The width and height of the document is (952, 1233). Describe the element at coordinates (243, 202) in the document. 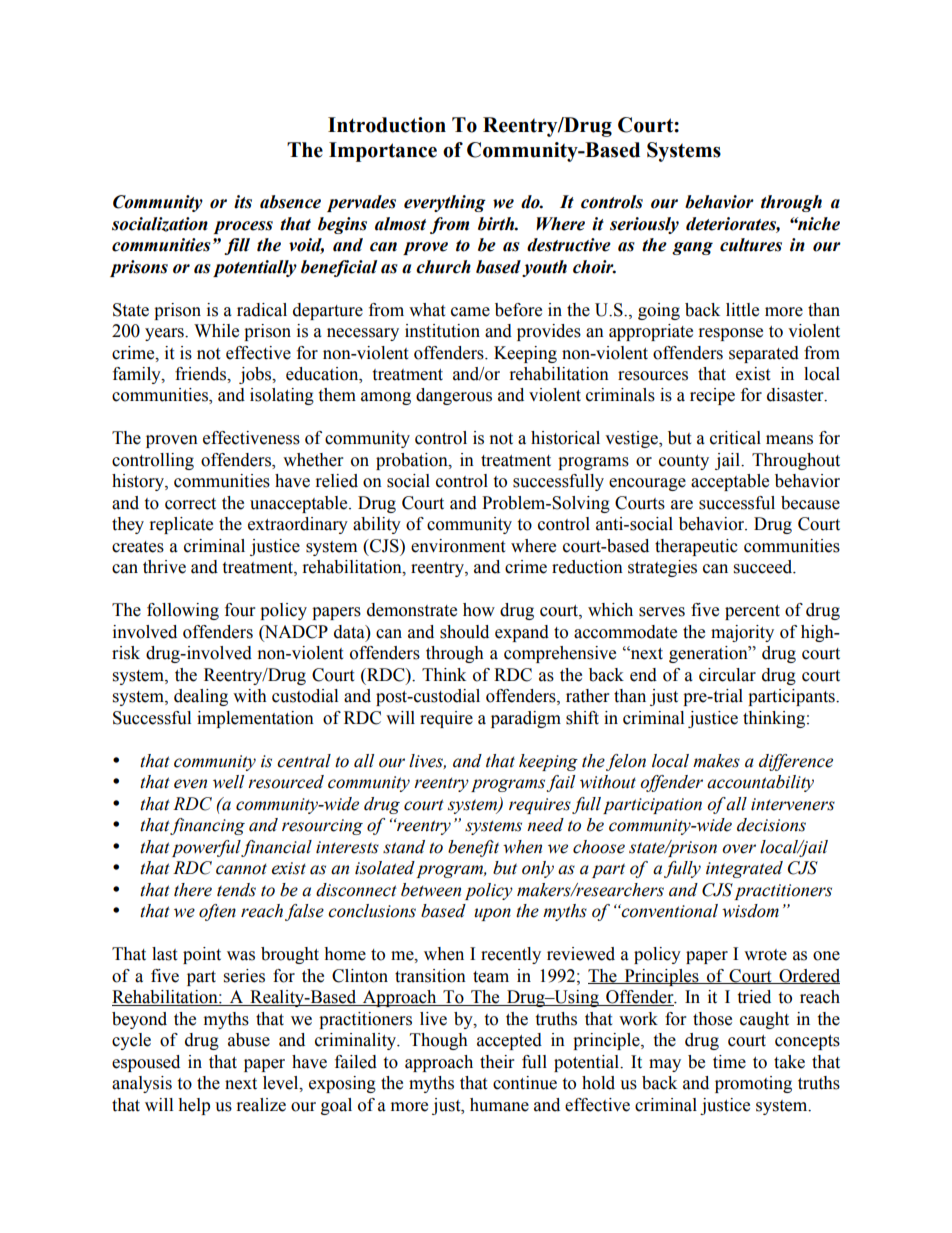

I see `its` at that location.
